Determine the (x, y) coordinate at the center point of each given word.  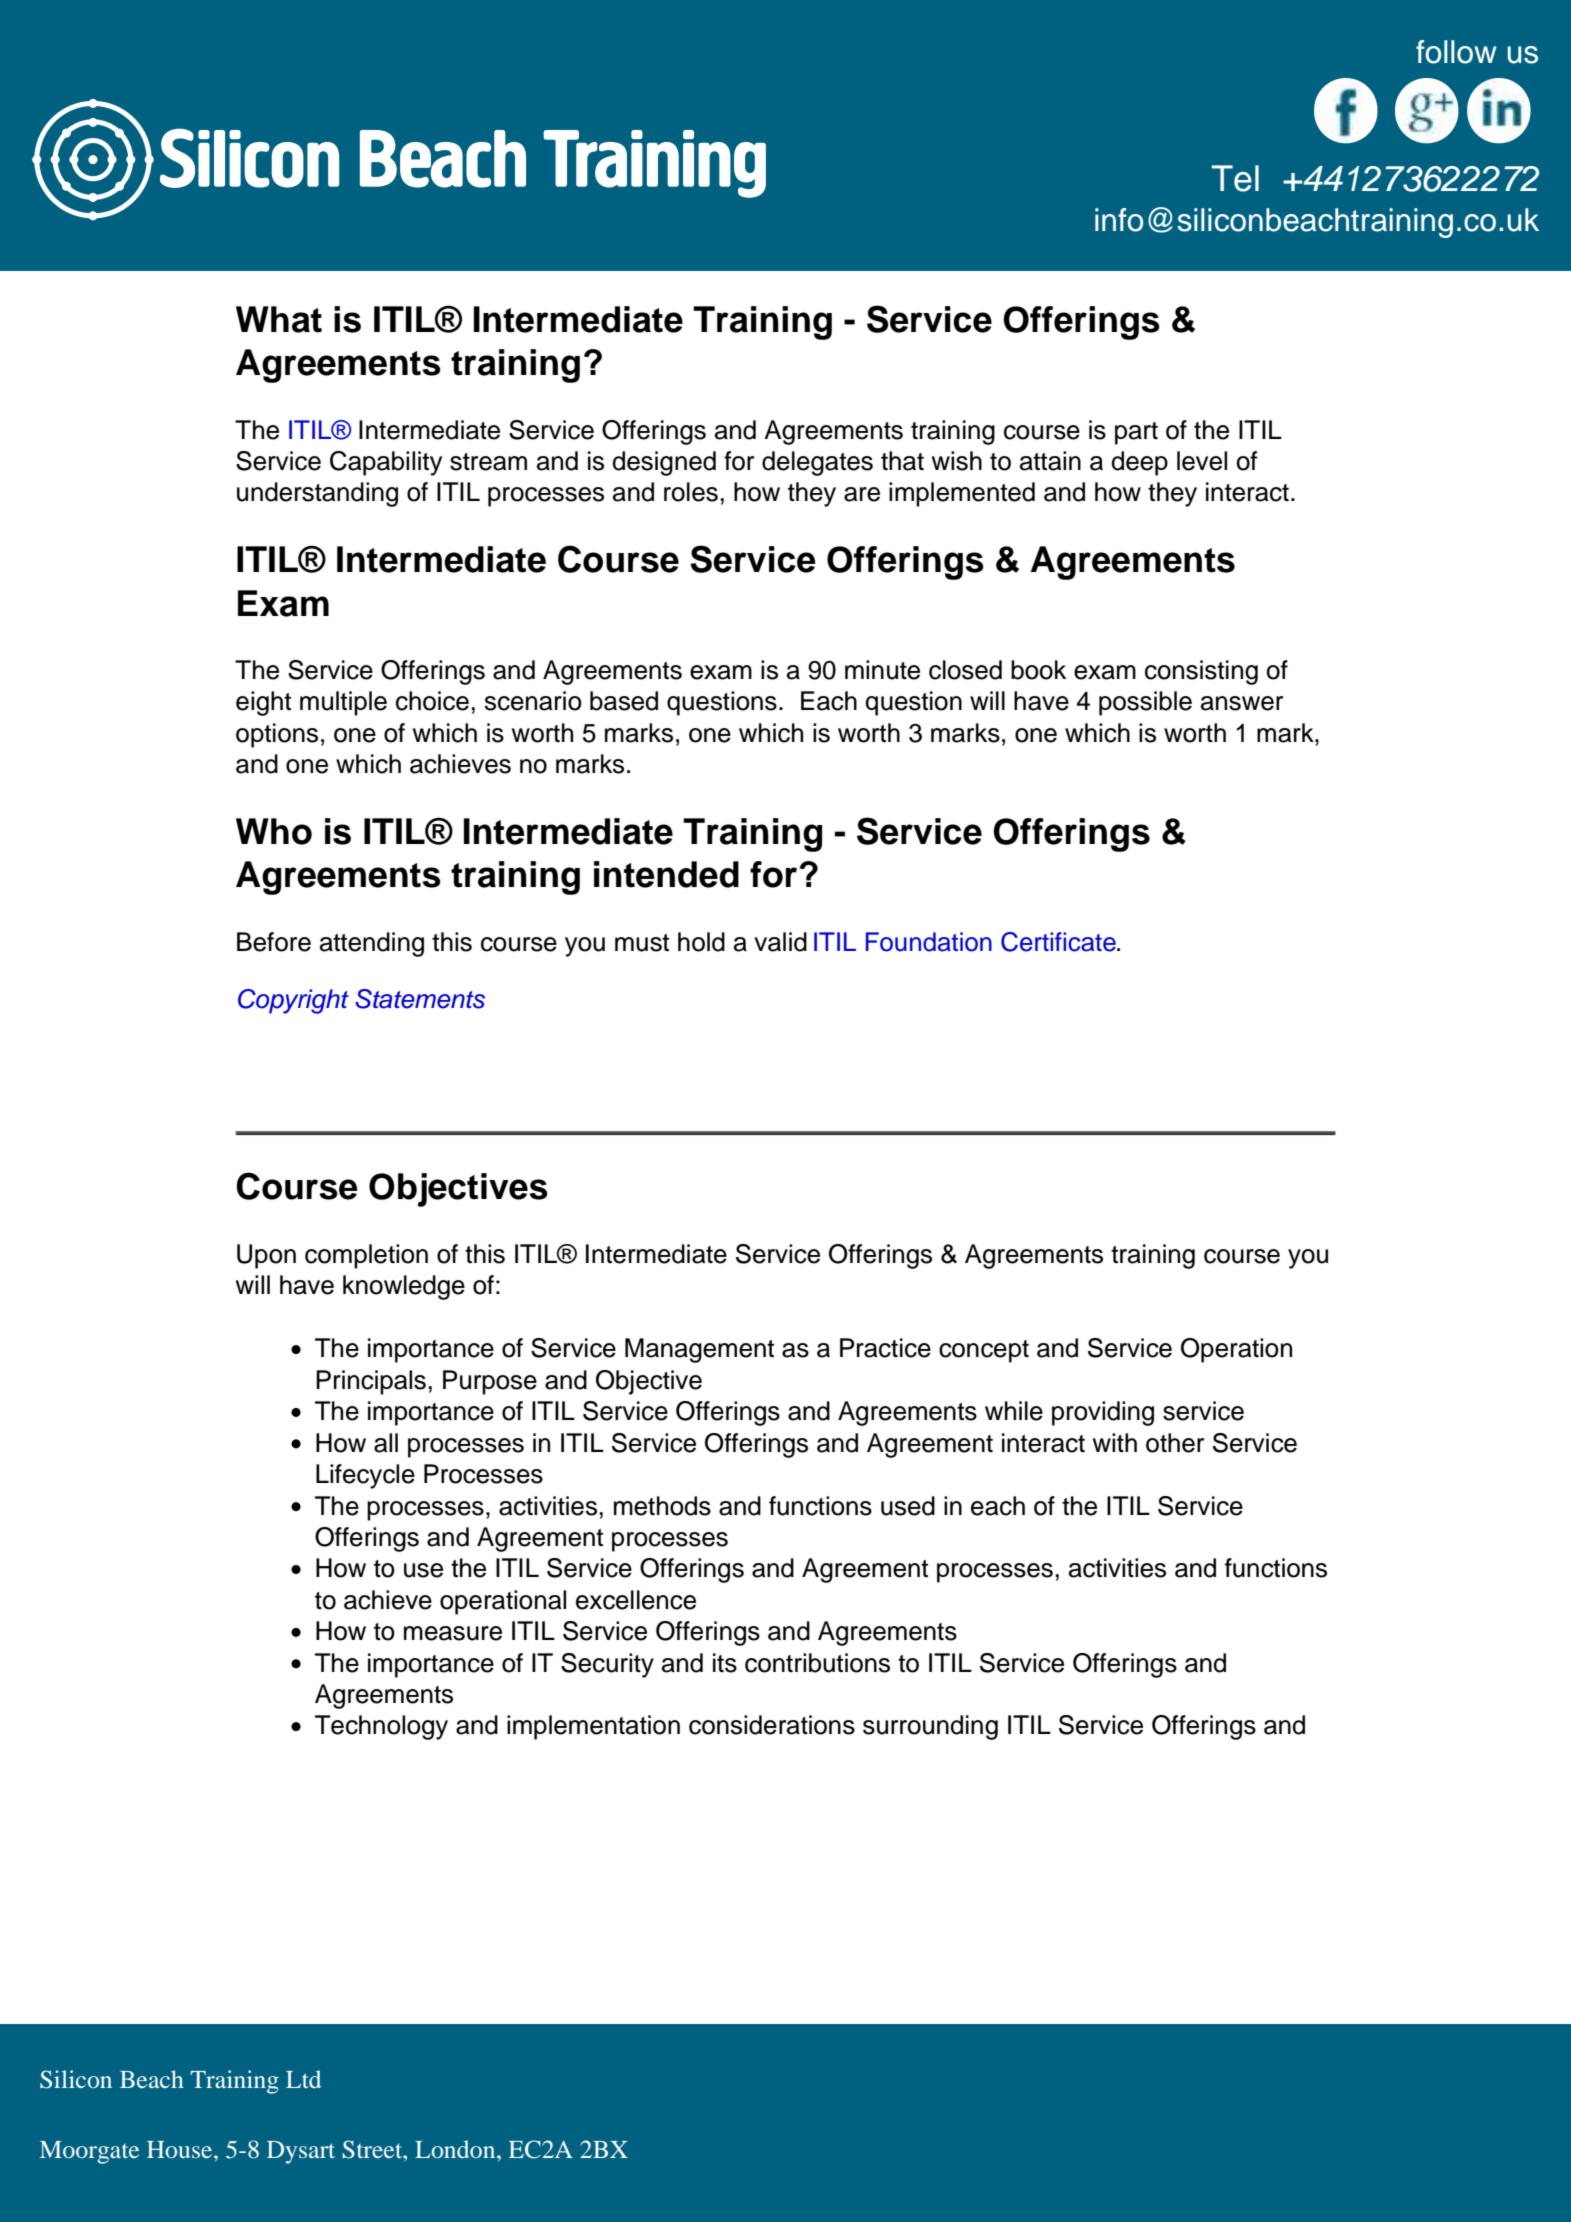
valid (780, 942)
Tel (1235, 178)
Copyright (293, 1001)
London (456, 2149)
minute (882, 670)
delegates (817, 463)
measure (453, 1633)
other (1175, 1443)
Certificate (1059, 942)
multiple (343, 703)
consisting (1201, 672)
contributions (817, 1663)
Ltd (303, 2079)
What (279, 319)
